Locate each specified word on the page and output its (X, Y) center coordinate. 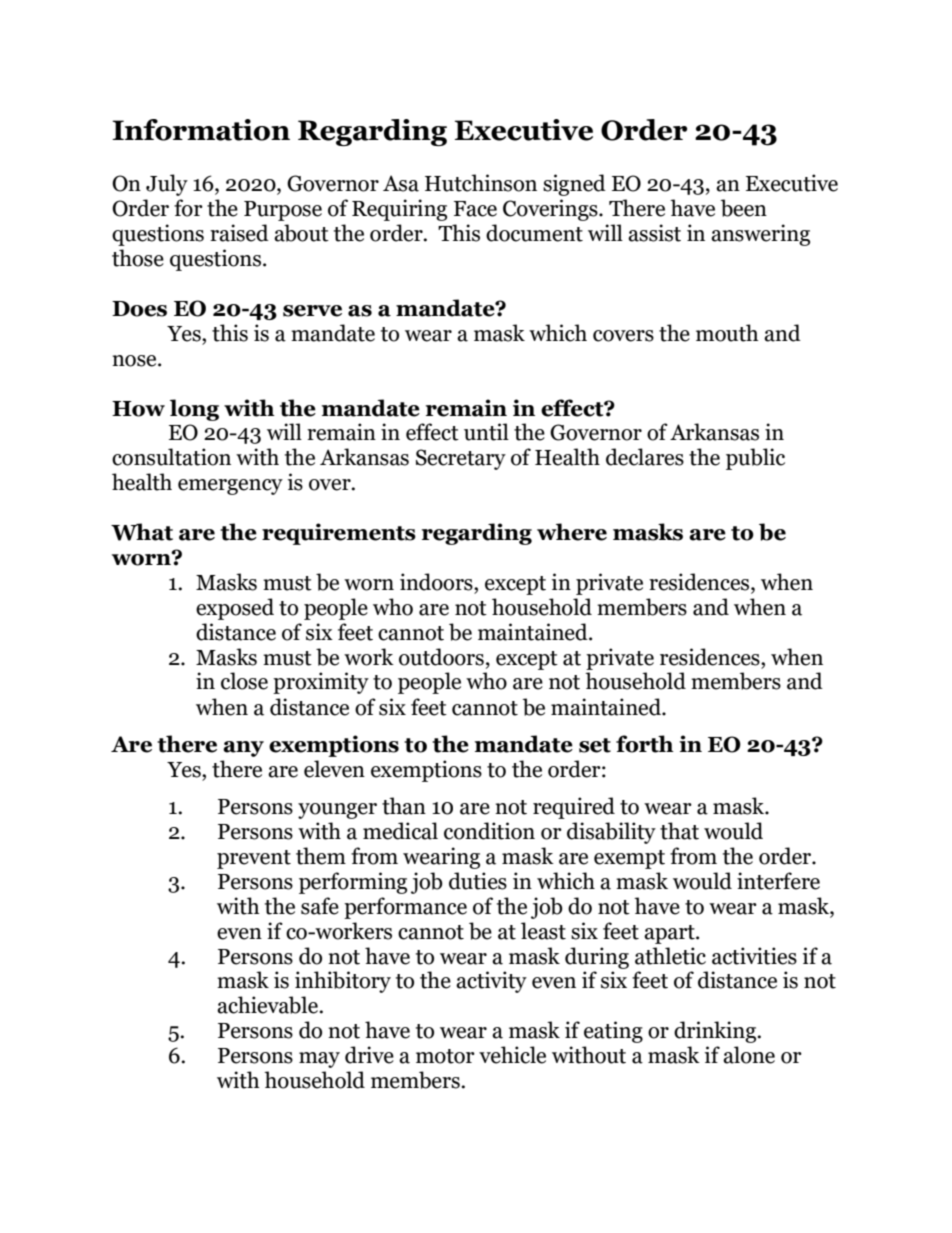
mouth (727, 333)
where (572, 532)
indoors (437, 582)
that (679, 831)
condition (489, 831)
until (486, 432)
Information (201, 130)
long (194, 410)
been (744, 208)
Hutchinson (481, 183)
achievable (268, 1005)
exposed (235, 609)
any (243, 749)
